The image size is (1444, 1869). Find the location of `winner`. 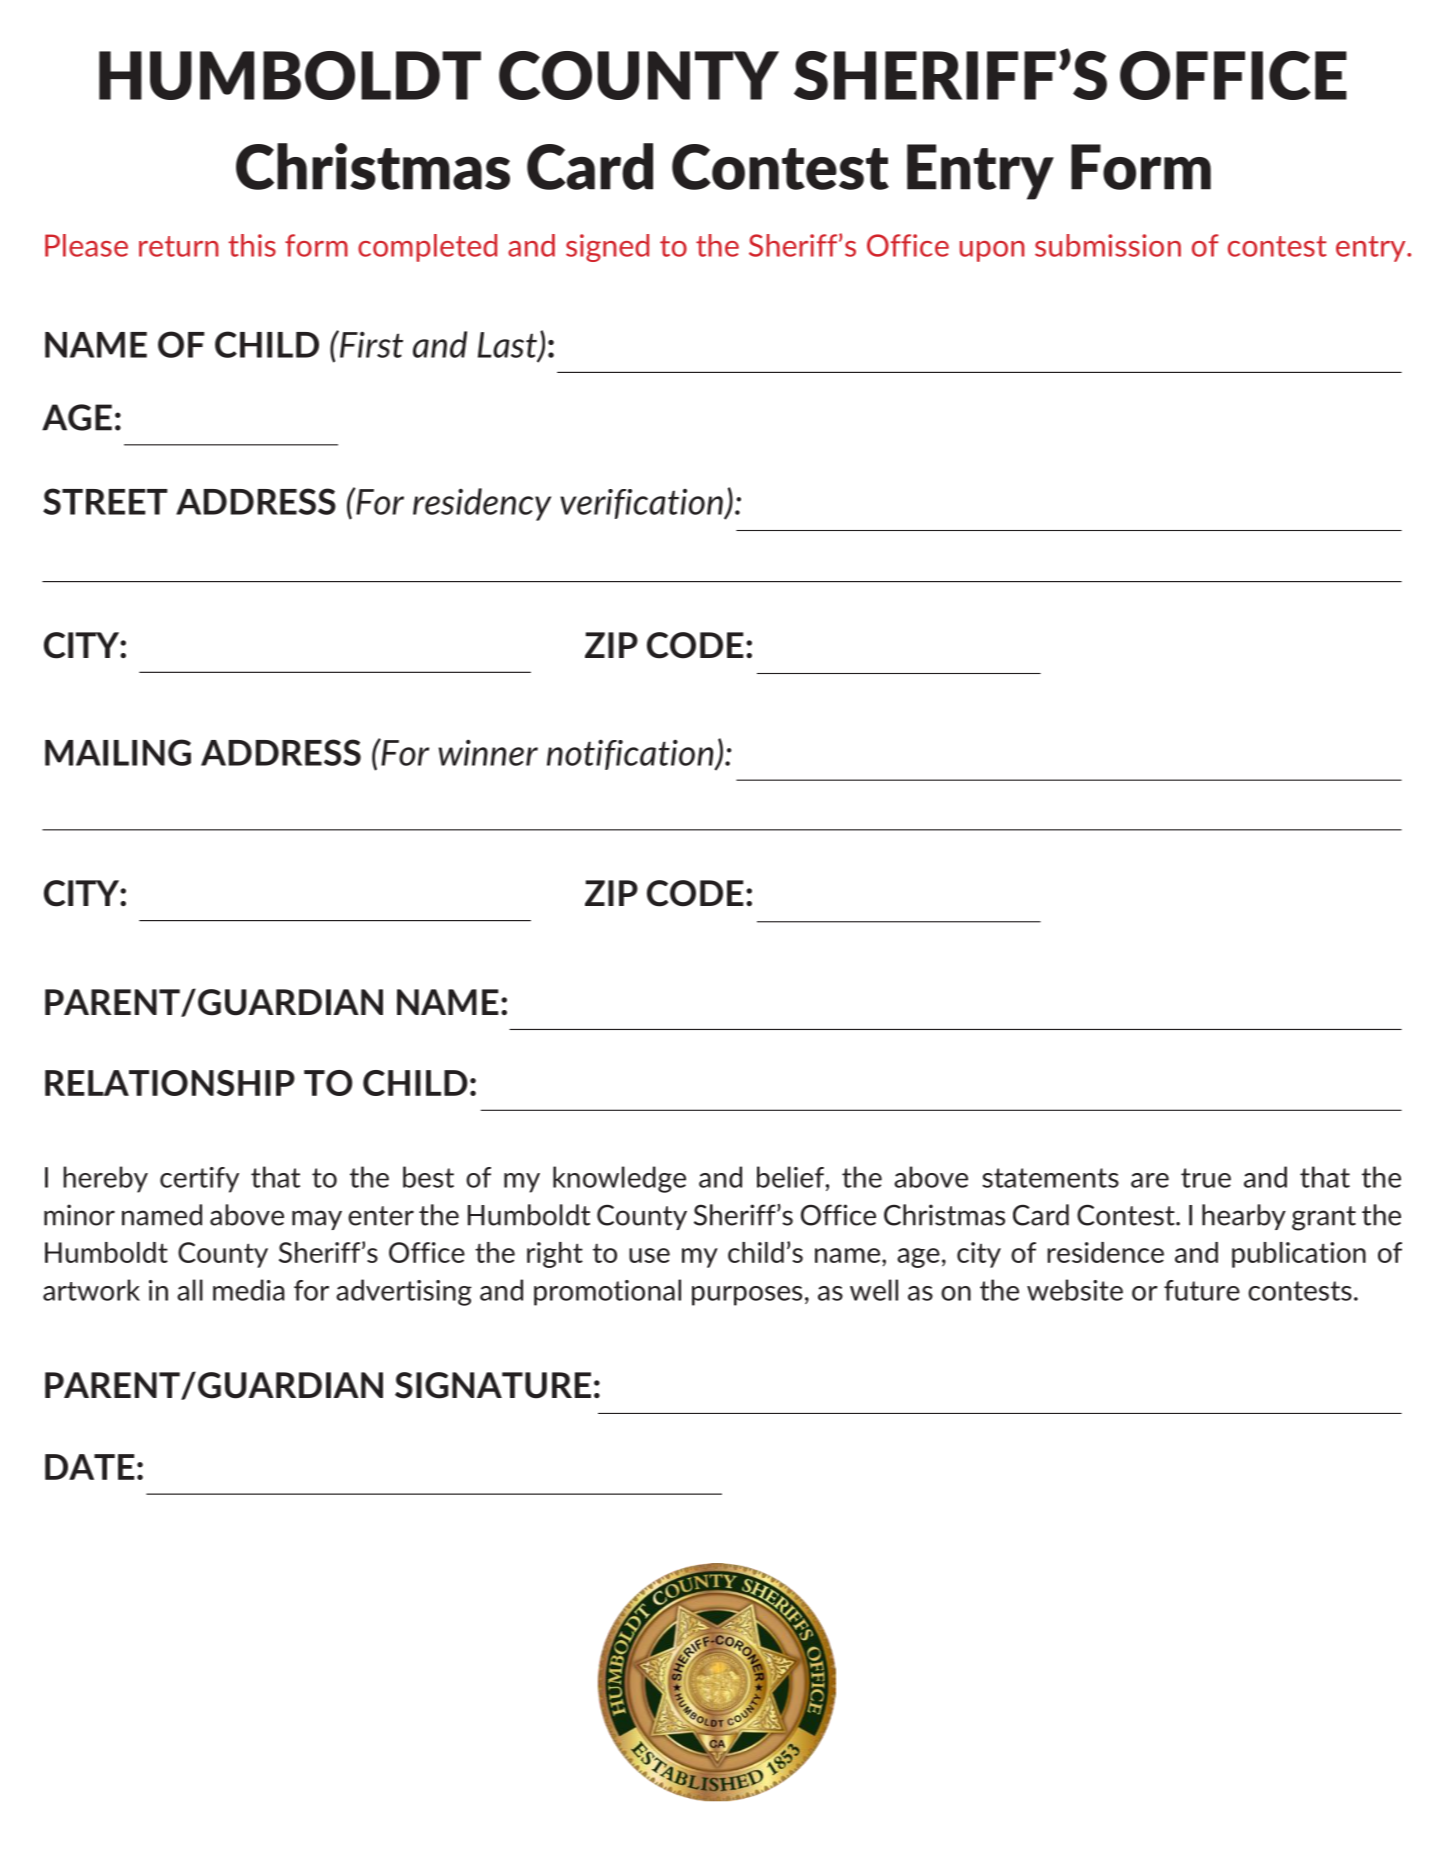

winner is located at coordinates (488, 752).
